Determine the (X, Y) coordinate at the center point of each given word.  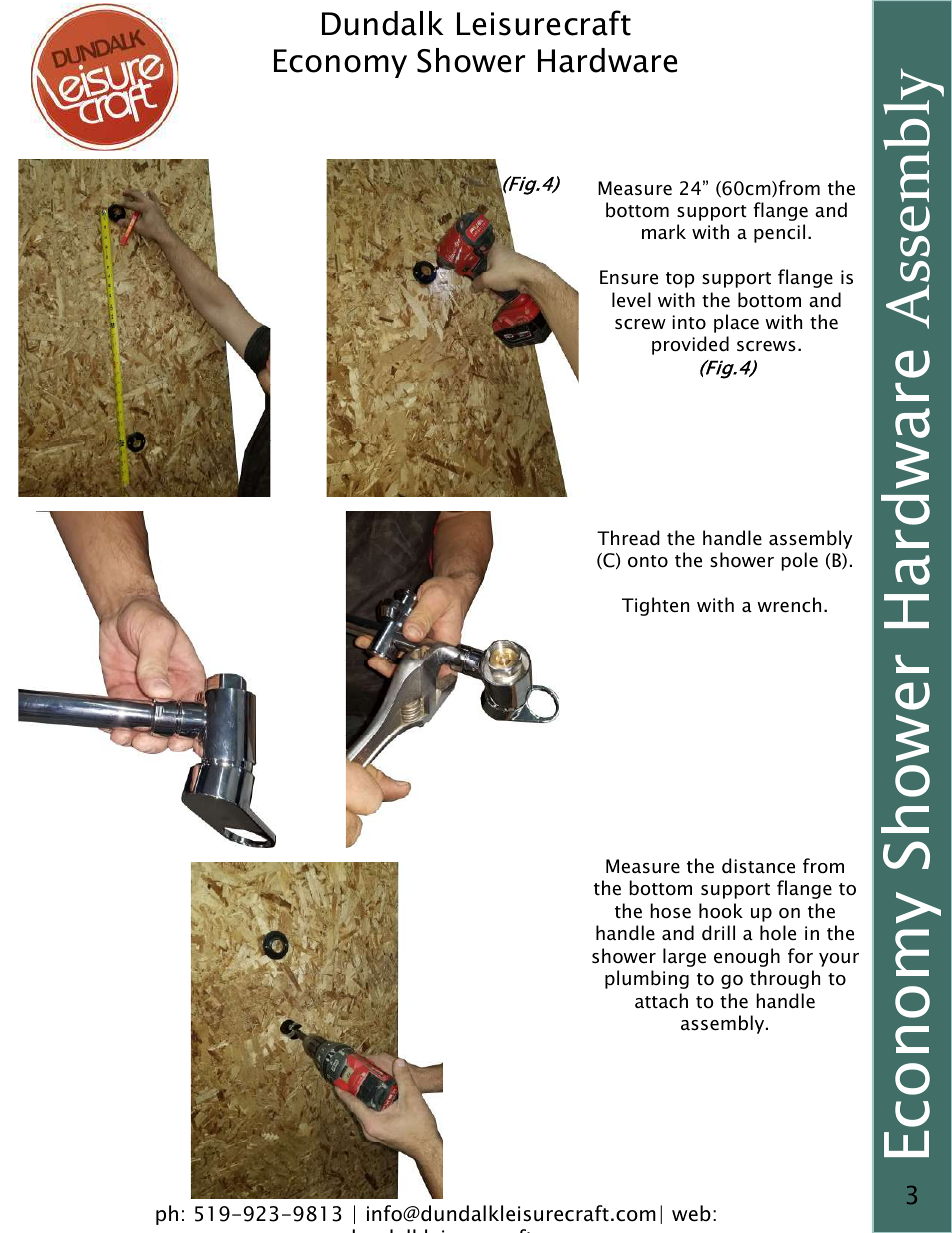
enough (747, 957)
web (691, 1213)
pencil (779, 233)
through (785, 979)
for (800, 956)
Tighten (655, 606)
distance (758, 866)
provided (690, 345)
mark (664, 232)
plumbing (647, 979)
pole (799, 561)
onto (648, 561)
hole (778, 933)
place (736, 323)
